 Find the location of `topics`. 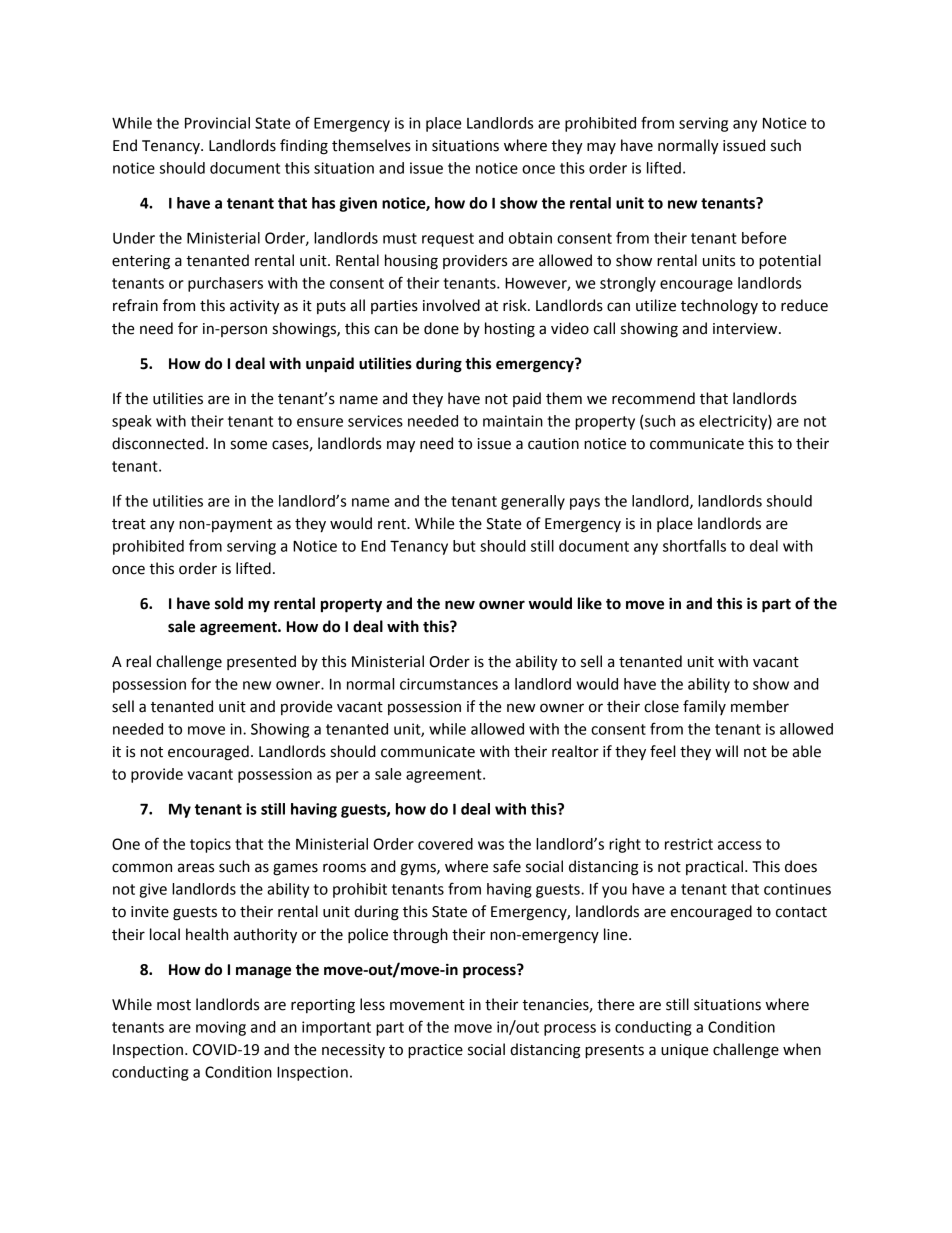

topics is located at coordinates (210, 845).
